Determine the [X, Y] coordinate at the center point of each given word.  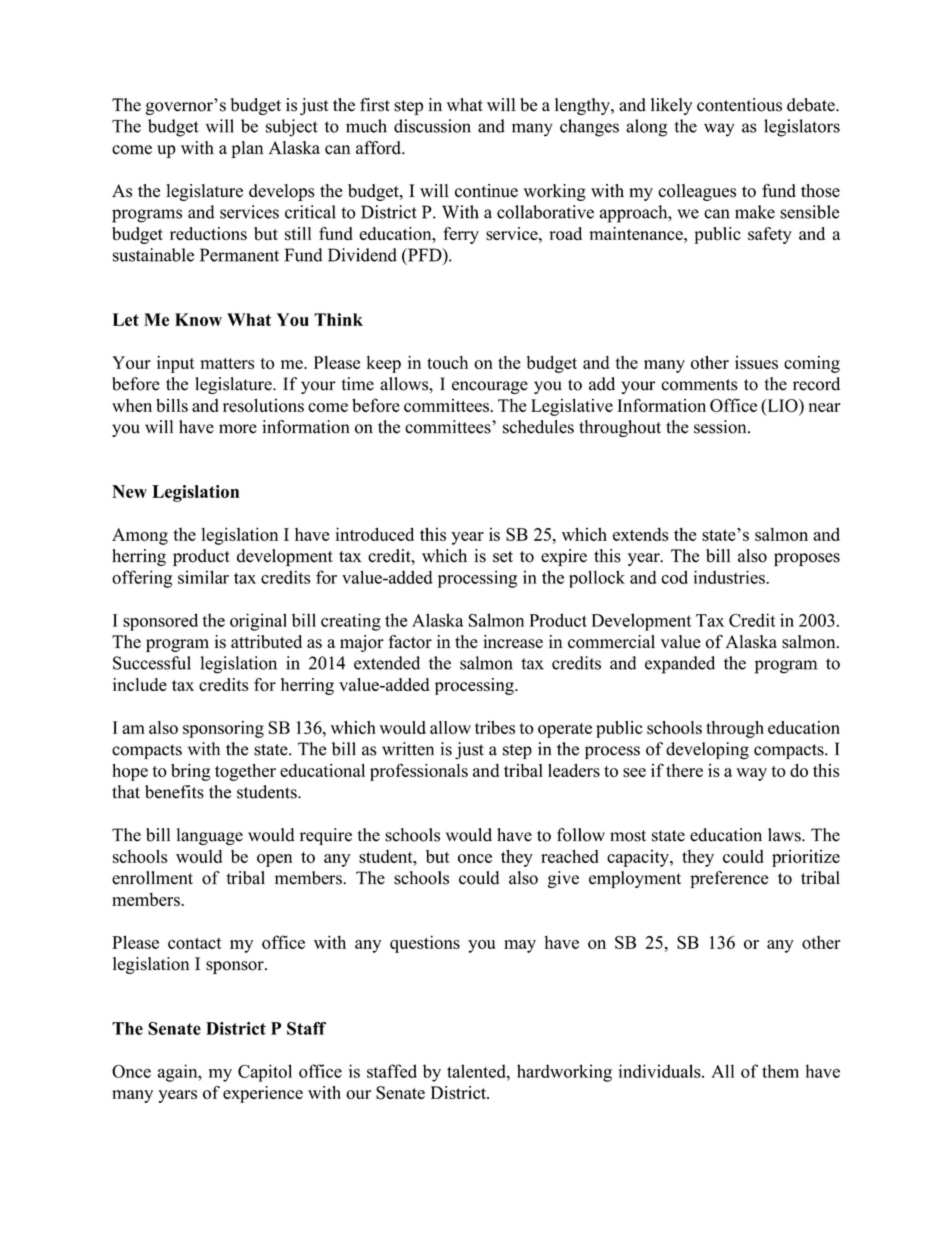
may [520, 946]
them [780, 1071]
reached [570, 856]
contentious [739, 105]
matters [227, 363]
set [503, 557]
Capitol [265, 1073]
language [210, 836]
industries [730, 577]
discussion [432, 126]
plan [247, 149]
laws [785, 835]
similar [203, 577]
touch [447, 362]
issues [756, 362]
